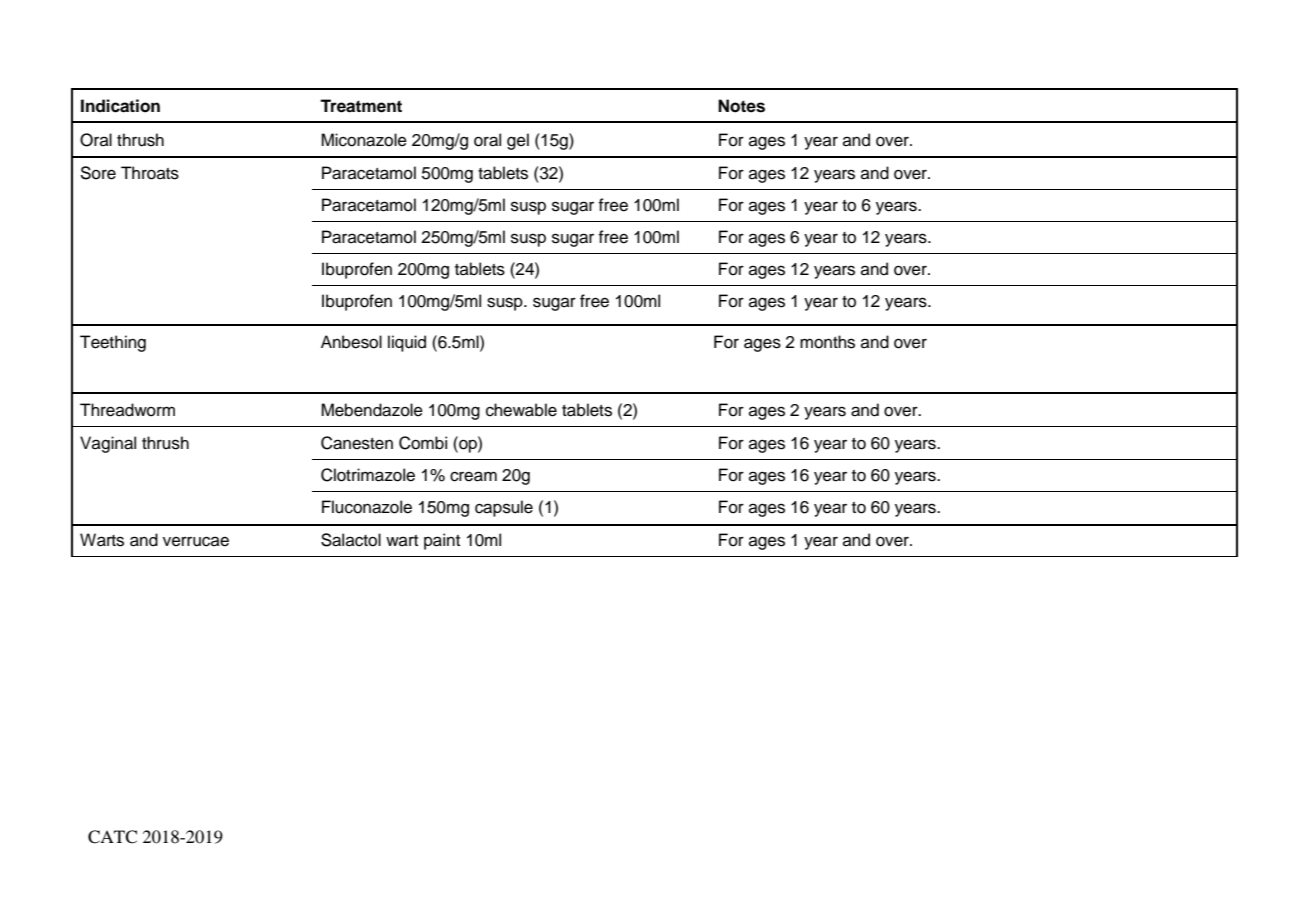  What do you see at coordinates (518, 141) in the screenshot?
I see `gel` at bounding box center [518, 141].
